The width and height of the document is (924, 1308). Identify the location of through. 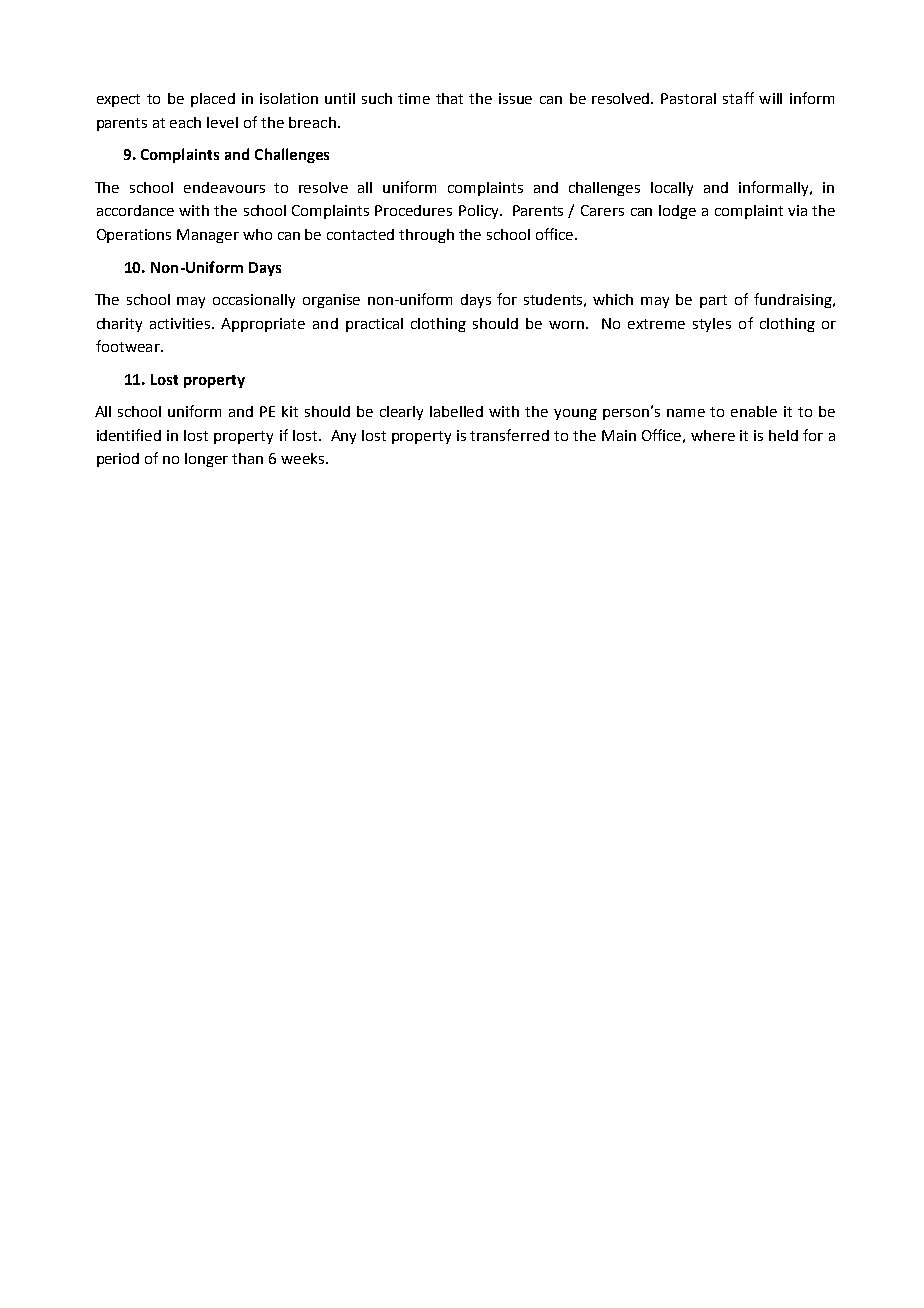
(426, 236).
